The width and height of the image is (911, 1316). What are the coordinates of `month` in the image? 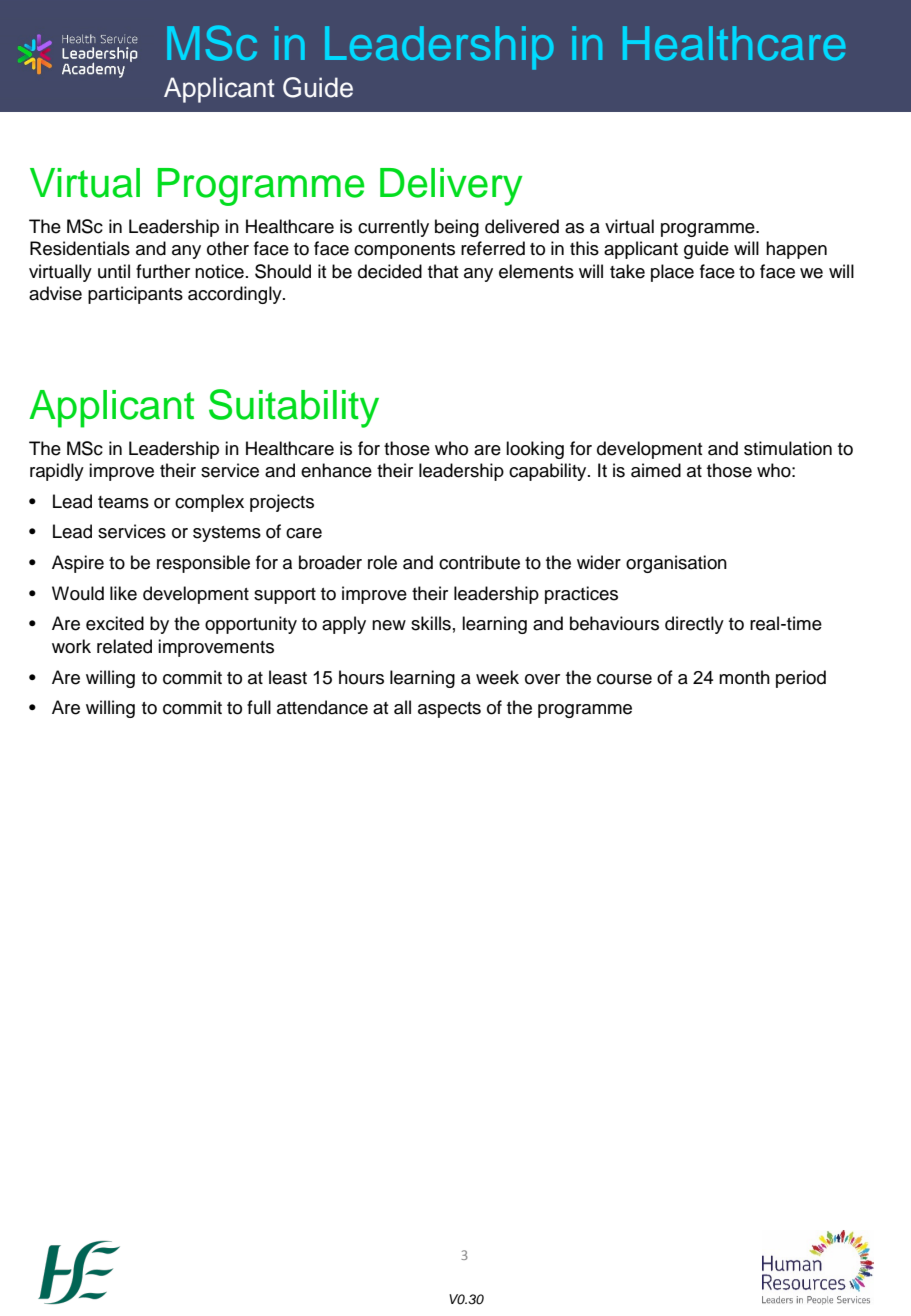 It's located at (744, 677).
